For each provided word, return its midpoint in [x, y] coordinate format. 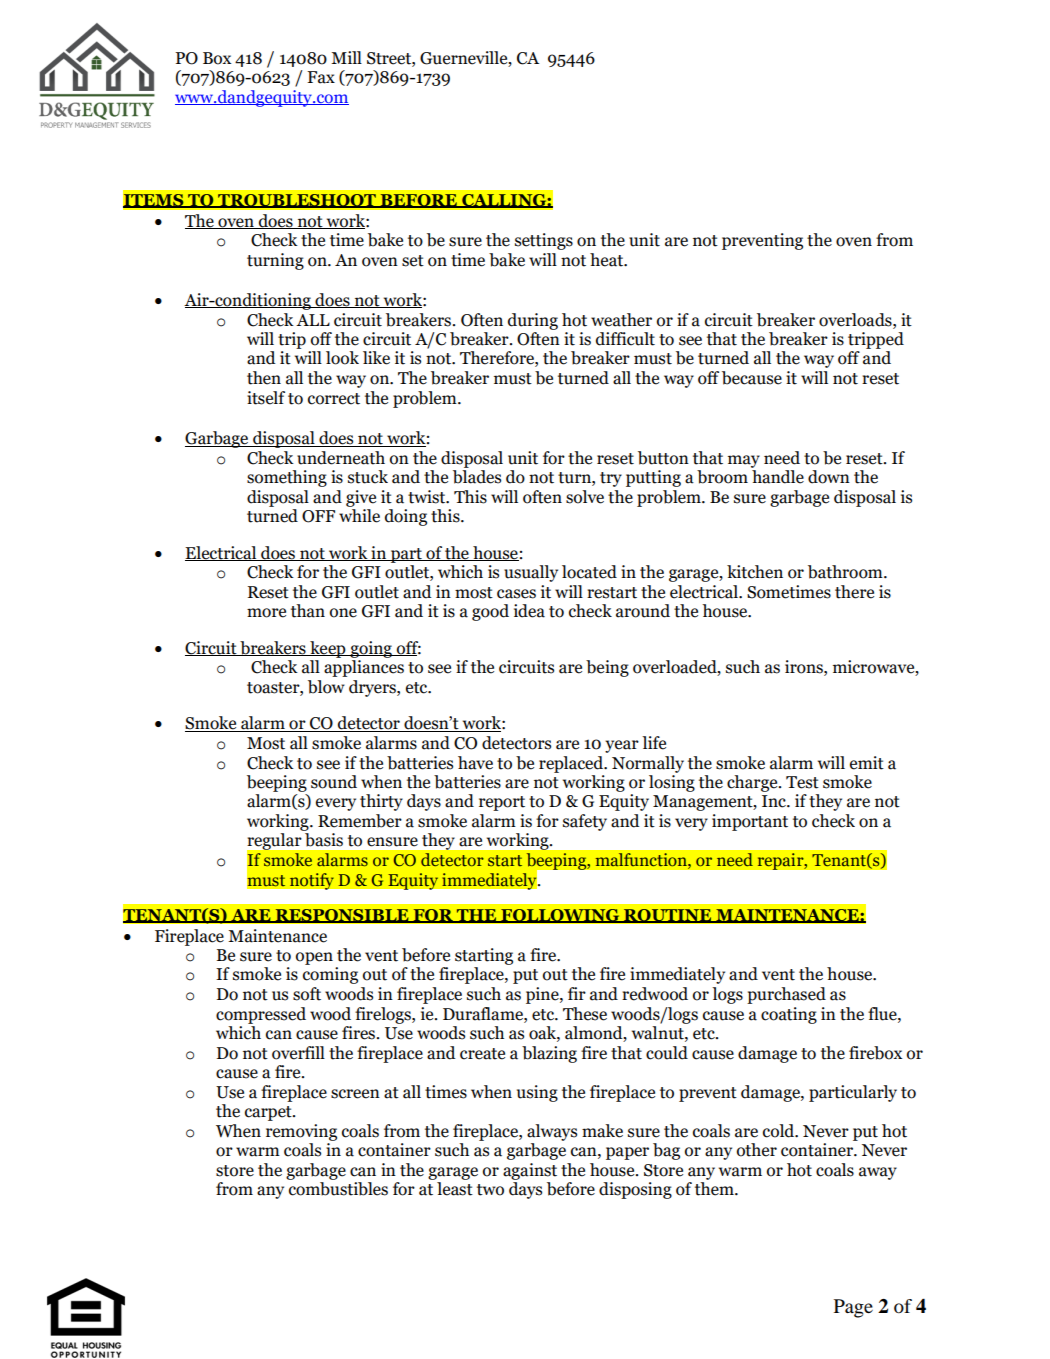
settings [544, 241]
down [829, 477]
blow [326, 687]
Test [802, 782]
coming [330, 975]
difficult [625, 339]
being [607, 668]
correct [334, 399]
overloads [856, 320]
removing [301, 1132]
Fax [321, 77]
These [585, 1014]
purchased [786, 995]
